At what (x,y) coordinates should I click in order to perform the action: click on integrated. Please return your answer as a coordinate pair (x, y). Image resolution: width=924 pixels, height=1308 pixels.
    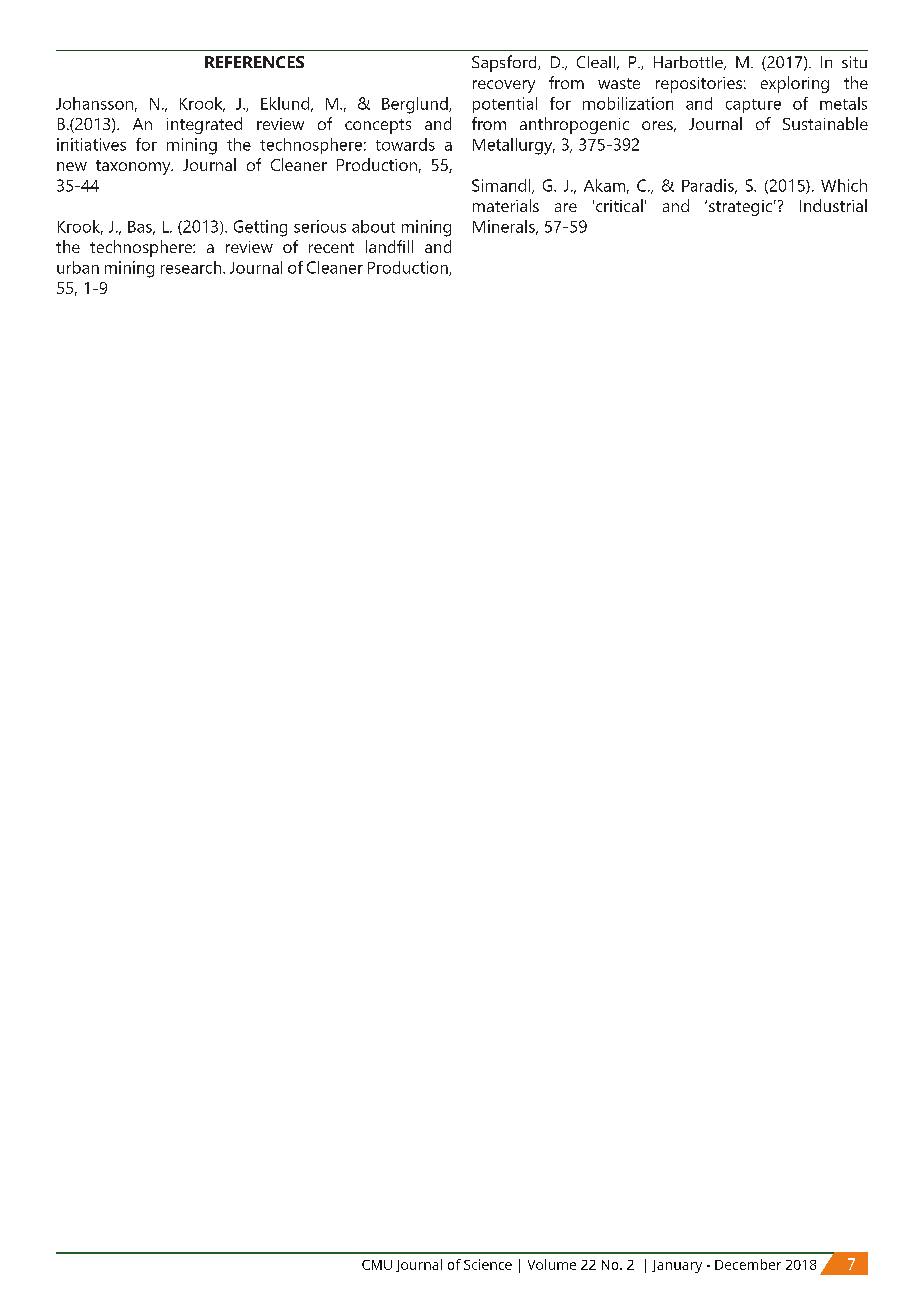
    Looking at the image, I should click on (204, 125).
